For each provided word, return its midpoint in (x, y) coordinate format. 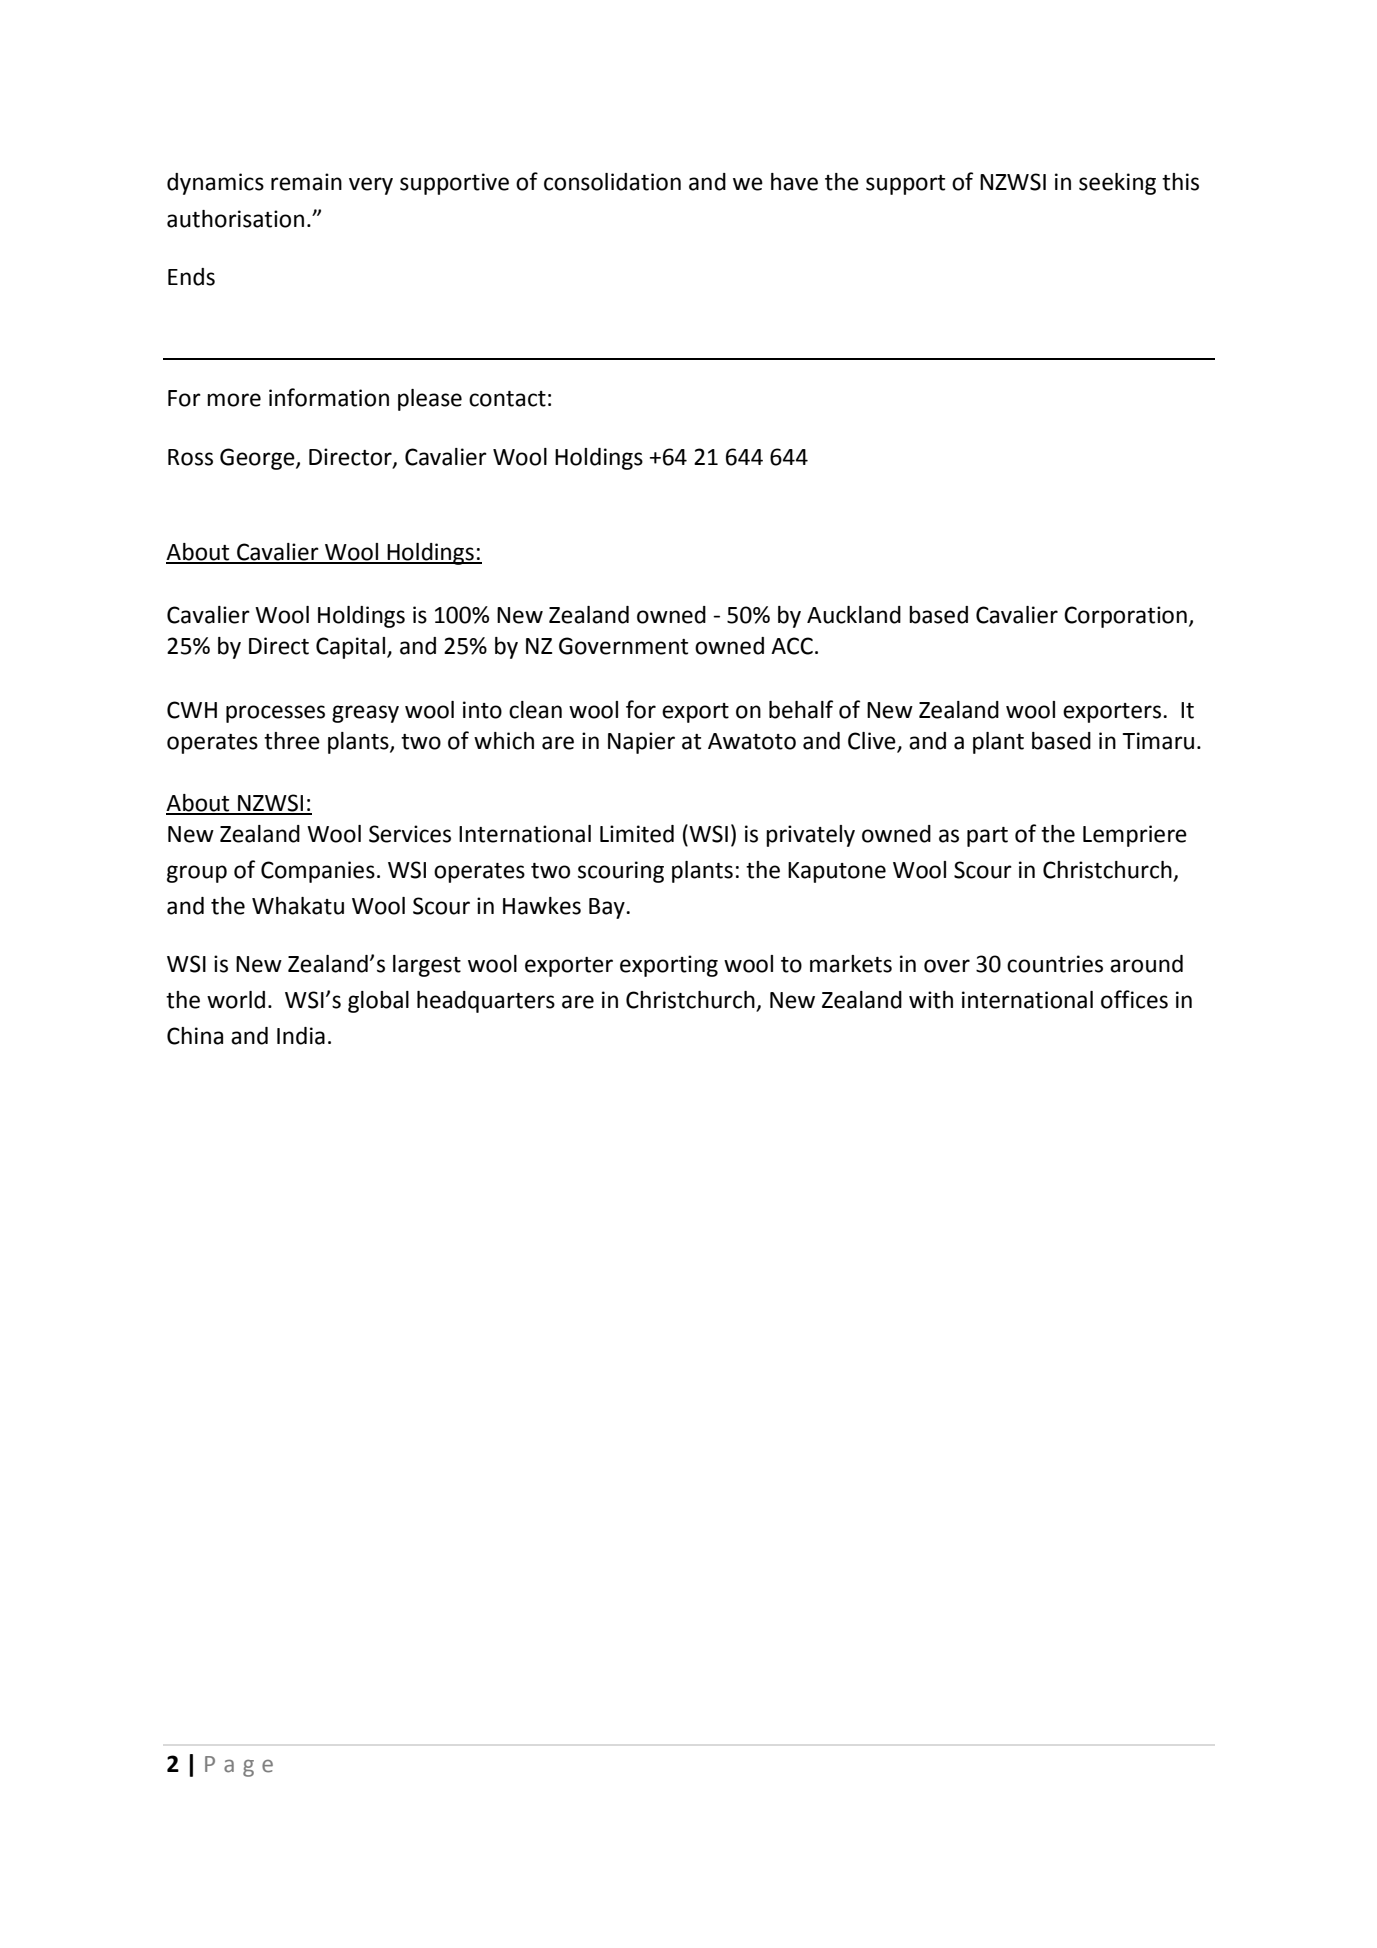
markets (851, 964)
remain (306, 182)
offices (1134, 999)
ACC (792, 646)
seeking (1117, 184)
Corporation (1125, 617)
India (301, 1036)
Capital (350, 648)
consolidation (612, 182)
